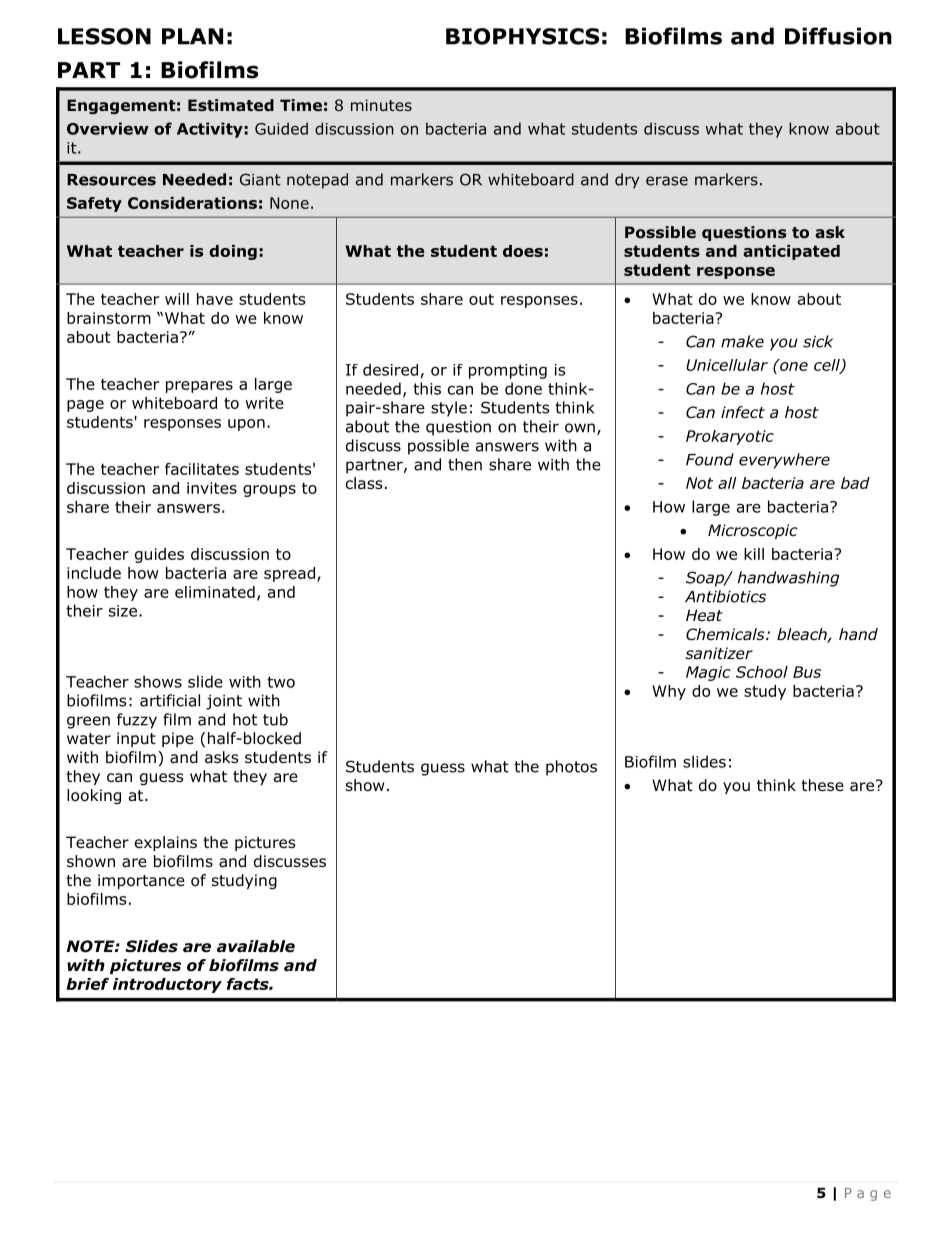  What do you see at coordinates (167, 985) in the screenshot?
I see `introductory` at bounding box center [167, 985].
